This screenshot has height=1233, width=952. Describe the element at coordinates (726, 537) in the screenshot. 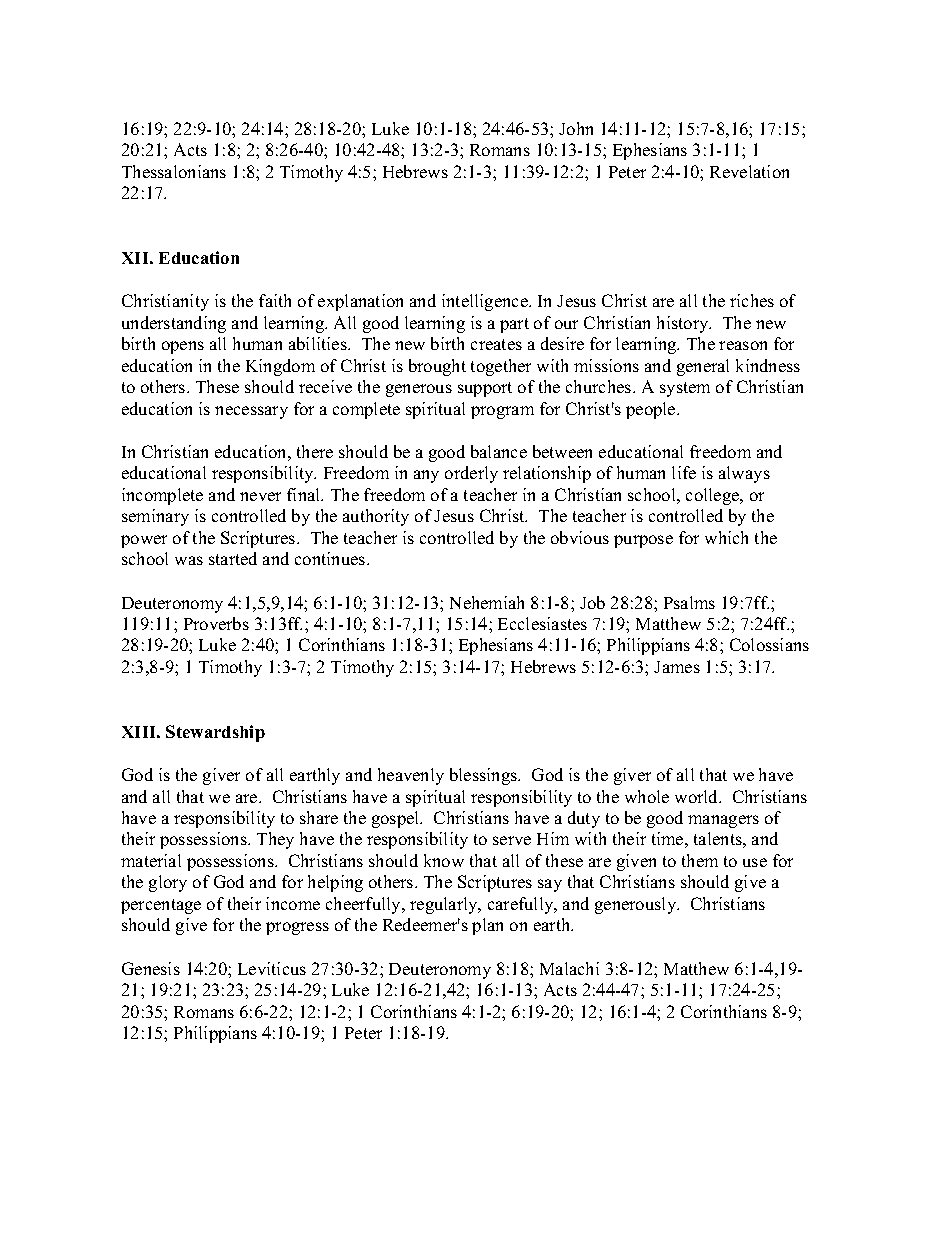

I see `which` at that location.
